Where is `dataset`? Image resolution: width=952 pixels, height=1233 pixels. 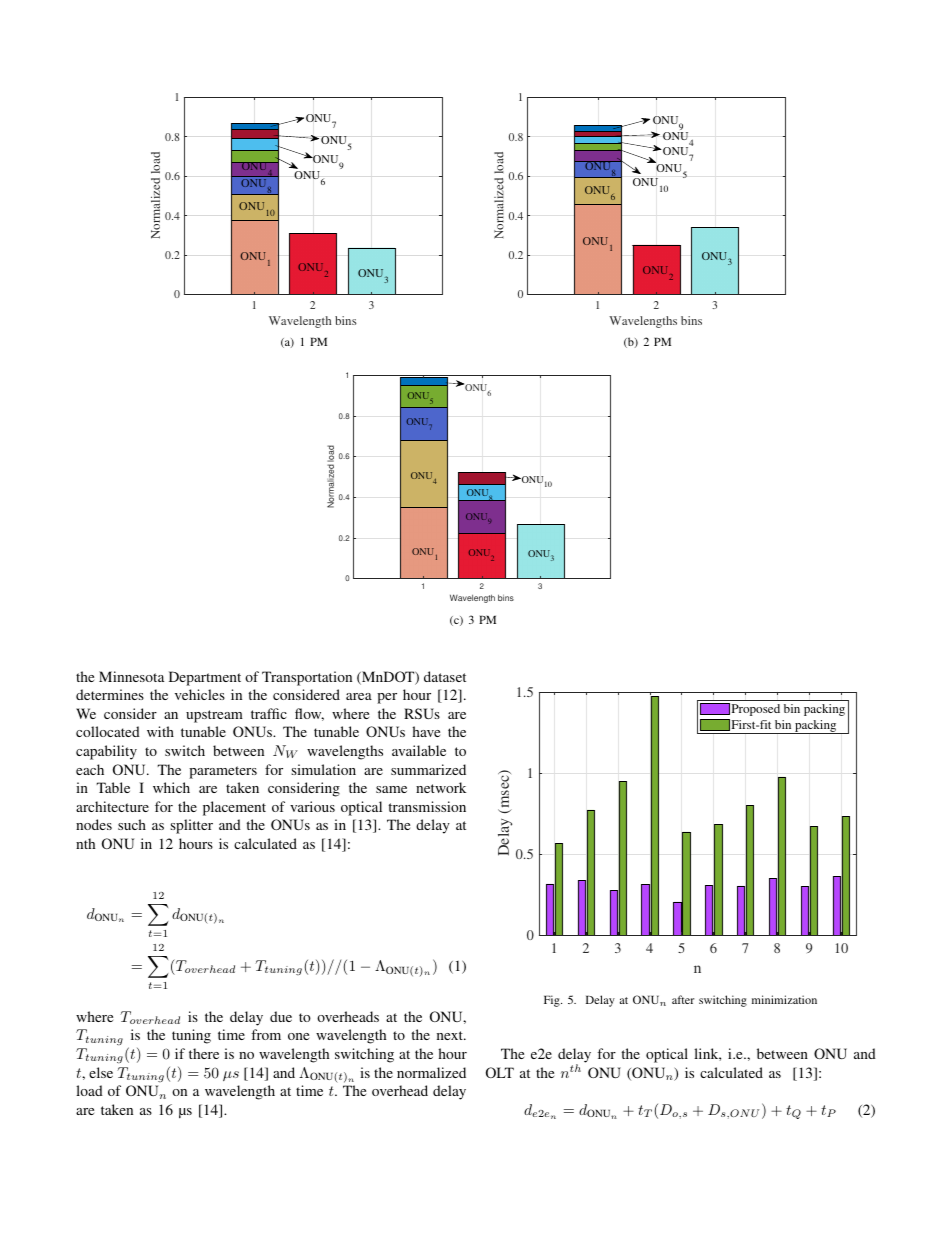 dataset is located at coordinates (445, 676).
